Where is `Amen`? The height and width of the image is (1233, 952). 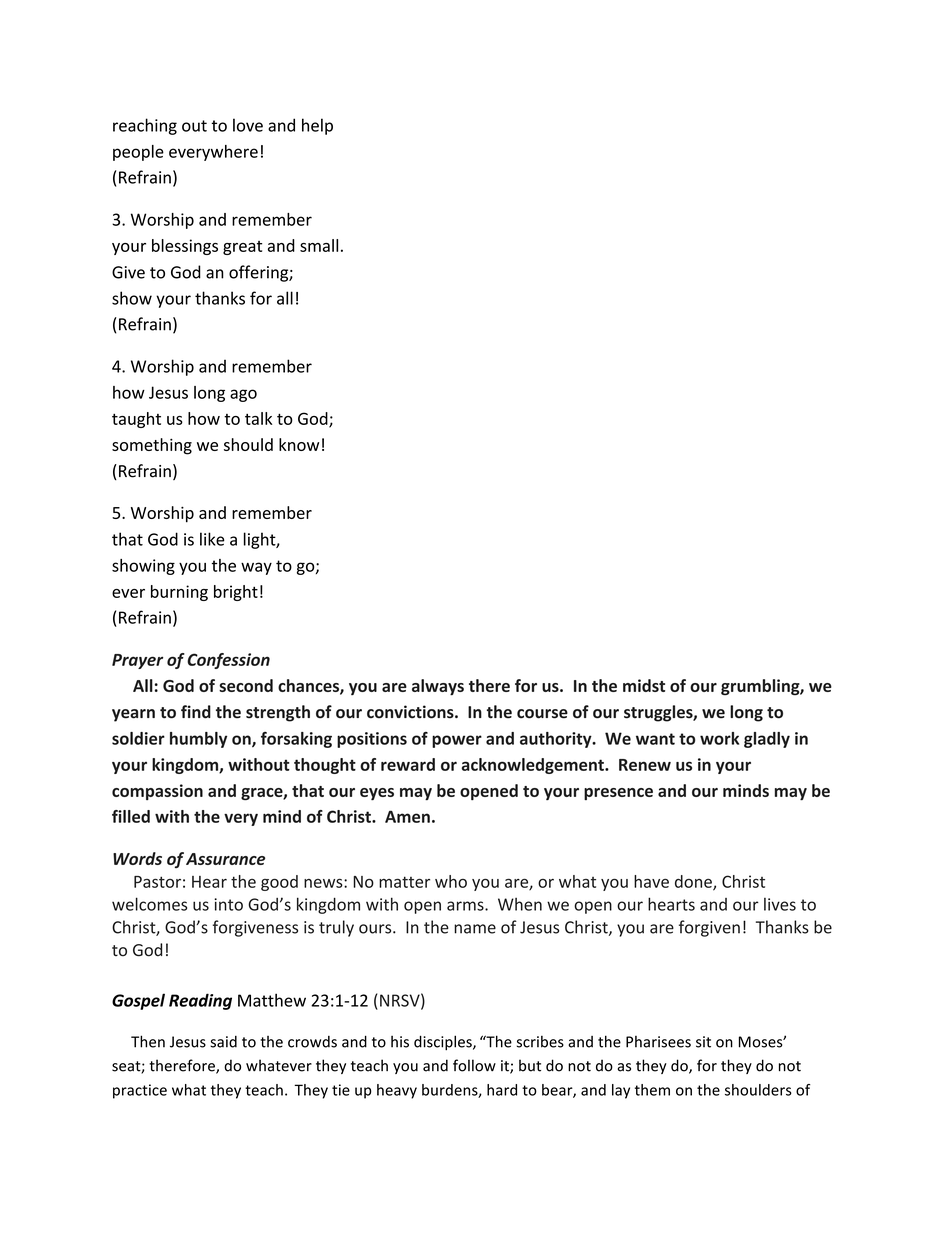 Amen is located at coordinates (407, 816).
